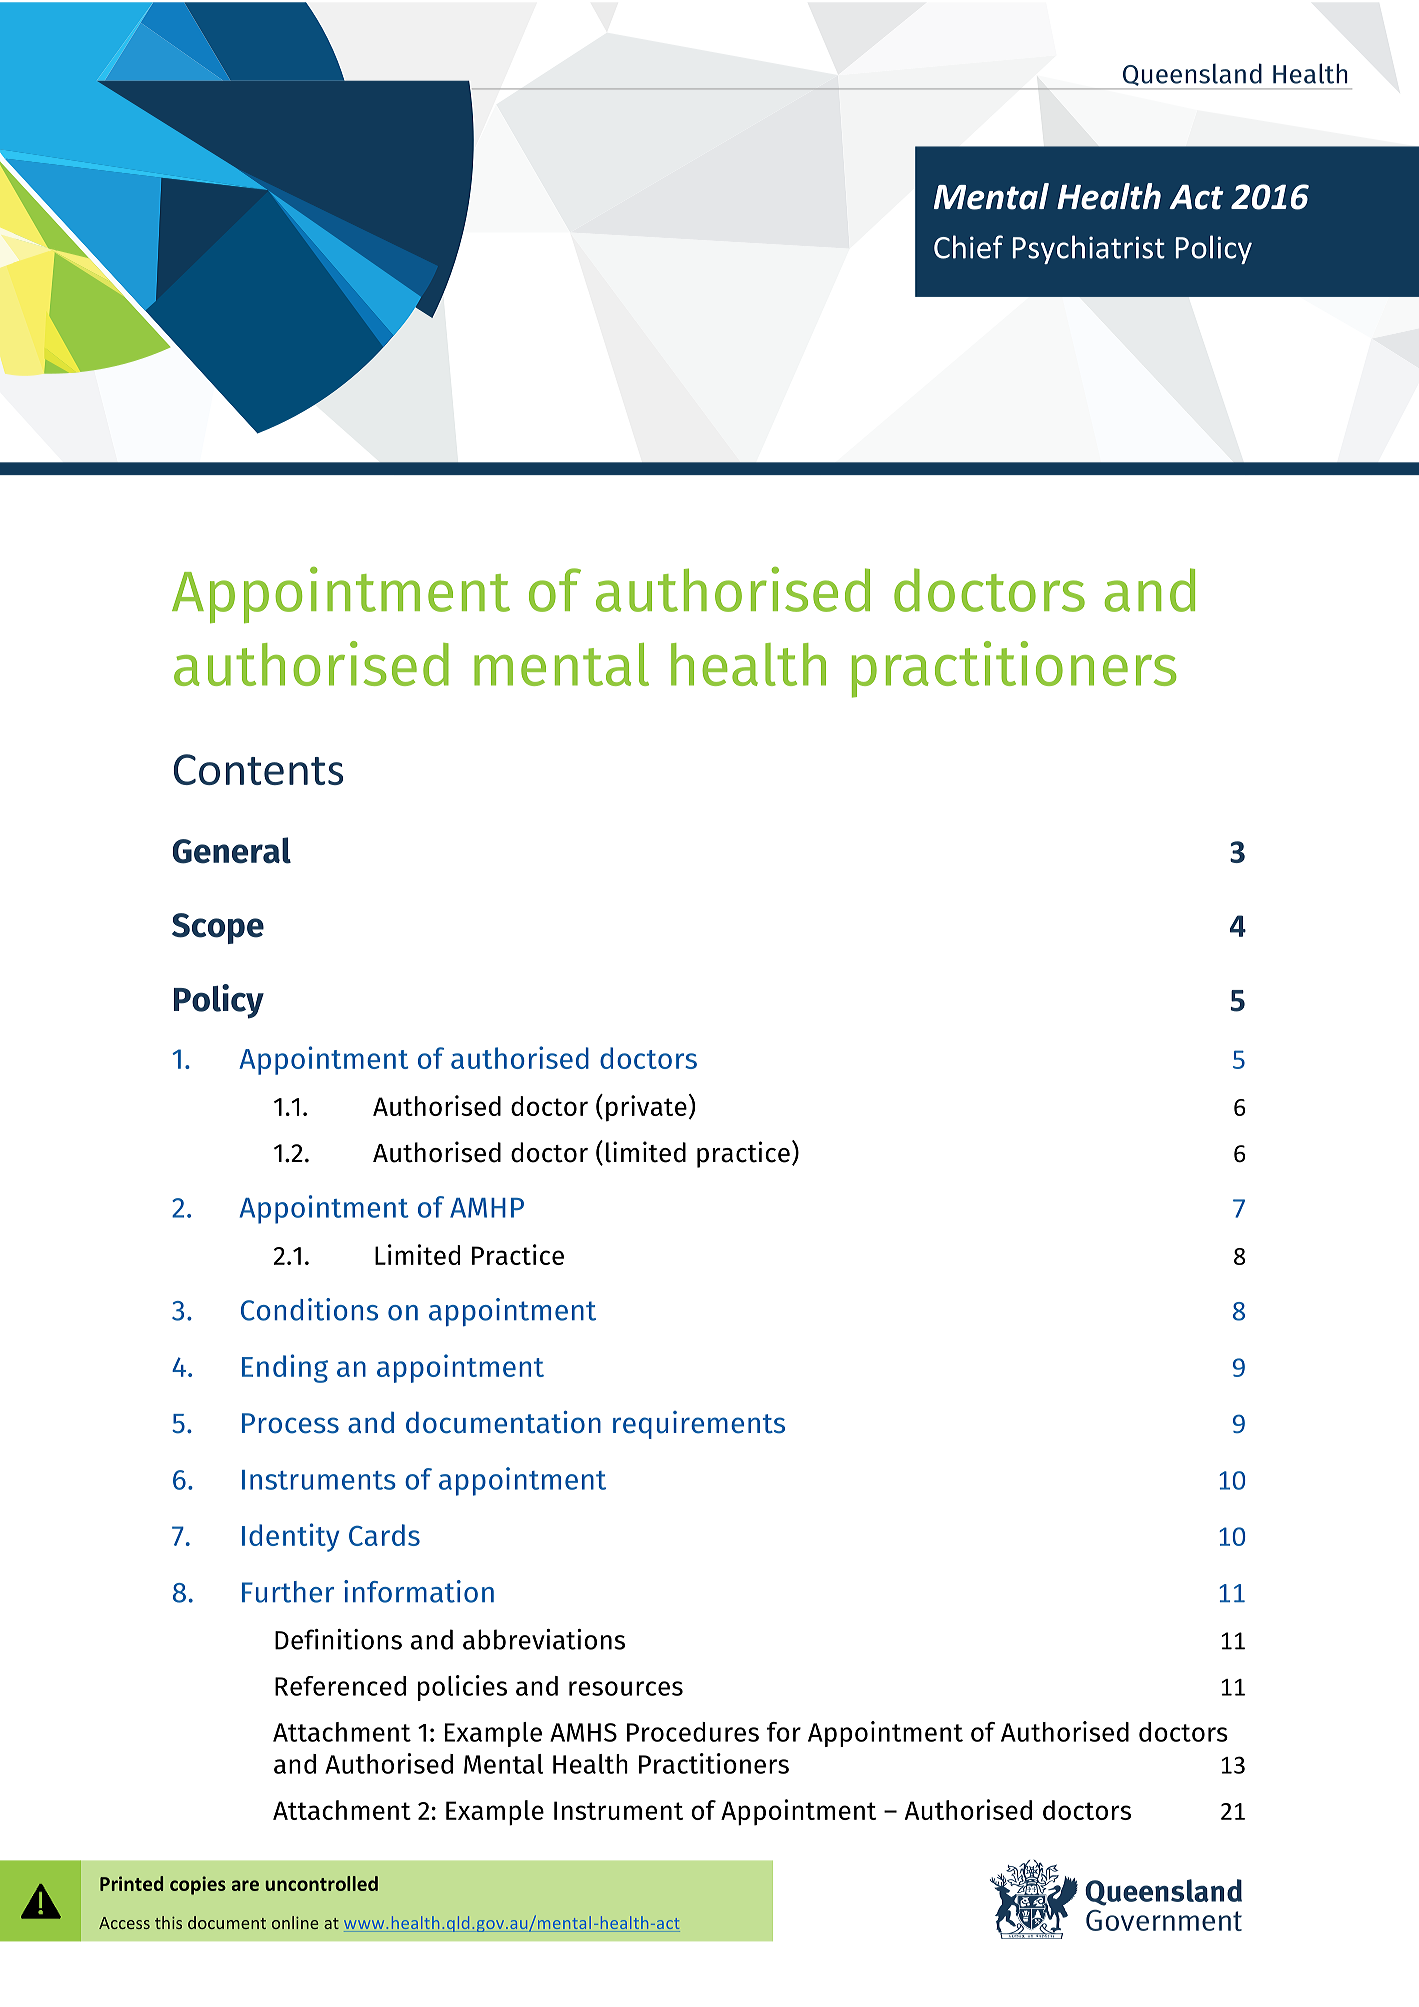 The image size is (1419, 2007). I want to click on Chief, so click(968, 247).
